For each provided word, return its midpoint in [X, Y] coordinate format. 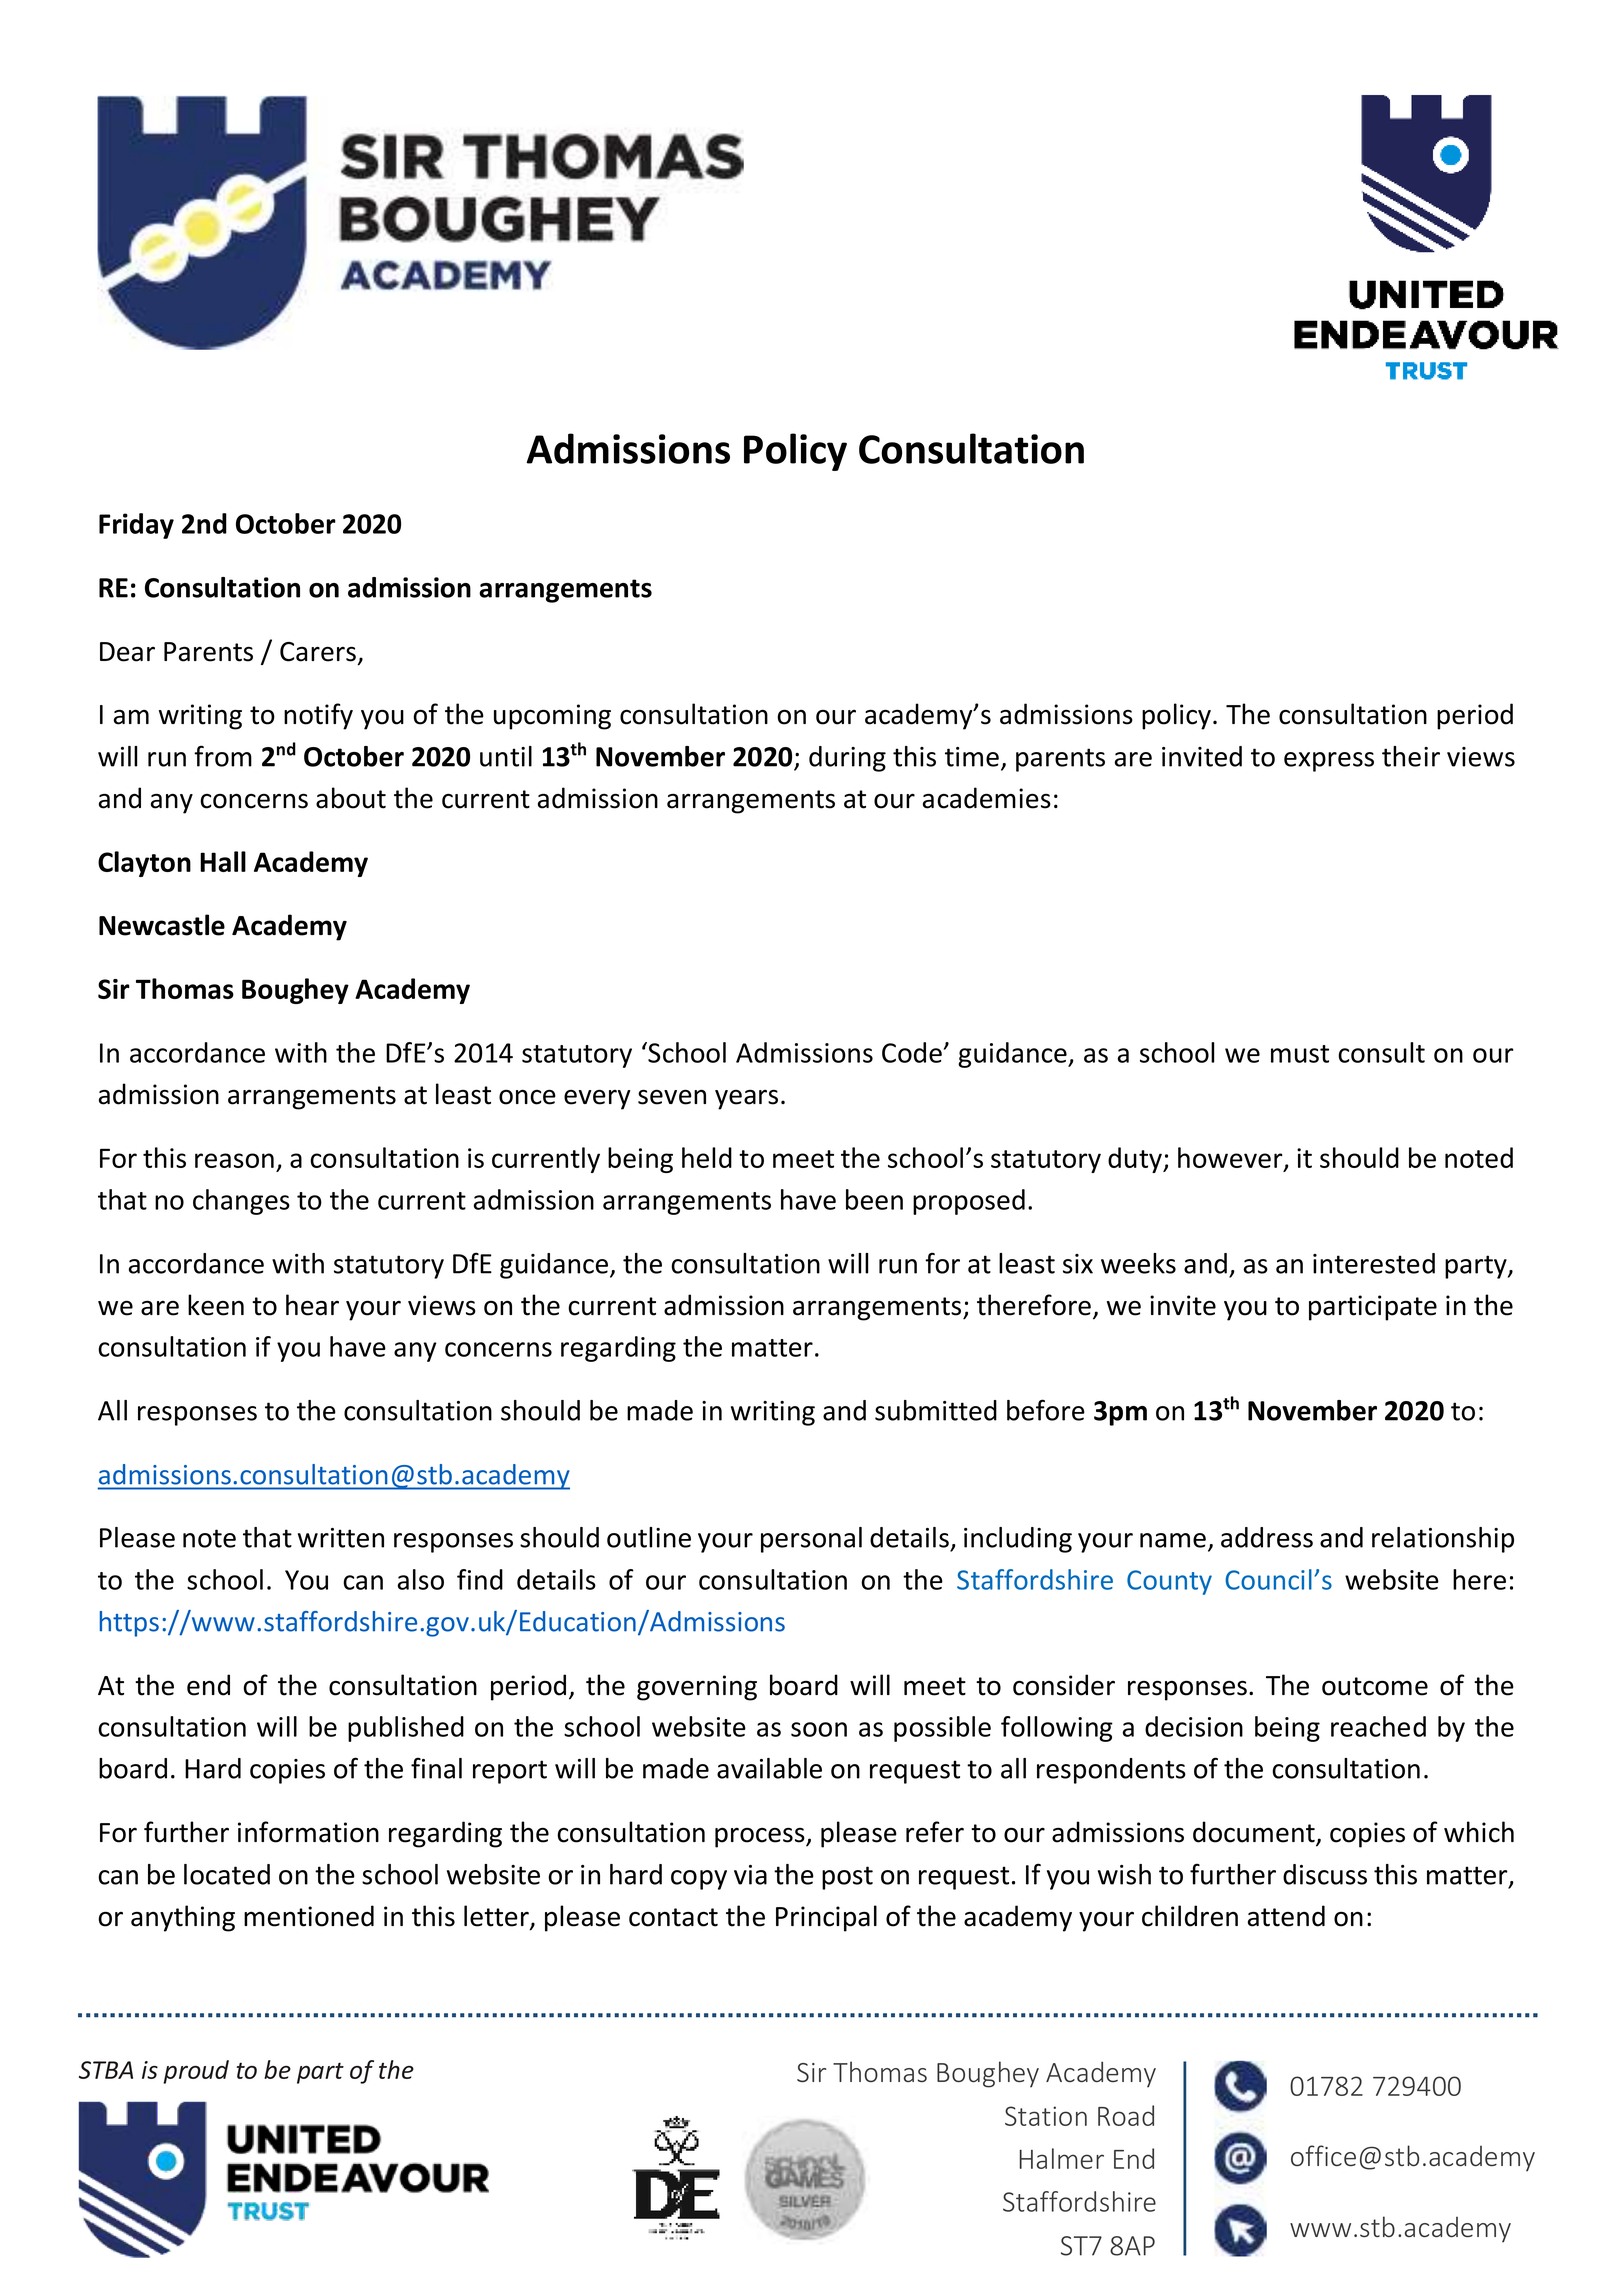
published [406, 1729]
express [1329, 762]
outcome [1375, 1686]
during [847, 759]
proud [196, 2072]
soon [819, 1729]
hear [312, 1305]
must [1300, 1054]
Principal [826, 1918]
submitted [936, 1410]
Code [912, 1052]
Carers [318, 652]
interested [1374, 1263]
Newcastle [162, 925]
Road [1126, 2115]
